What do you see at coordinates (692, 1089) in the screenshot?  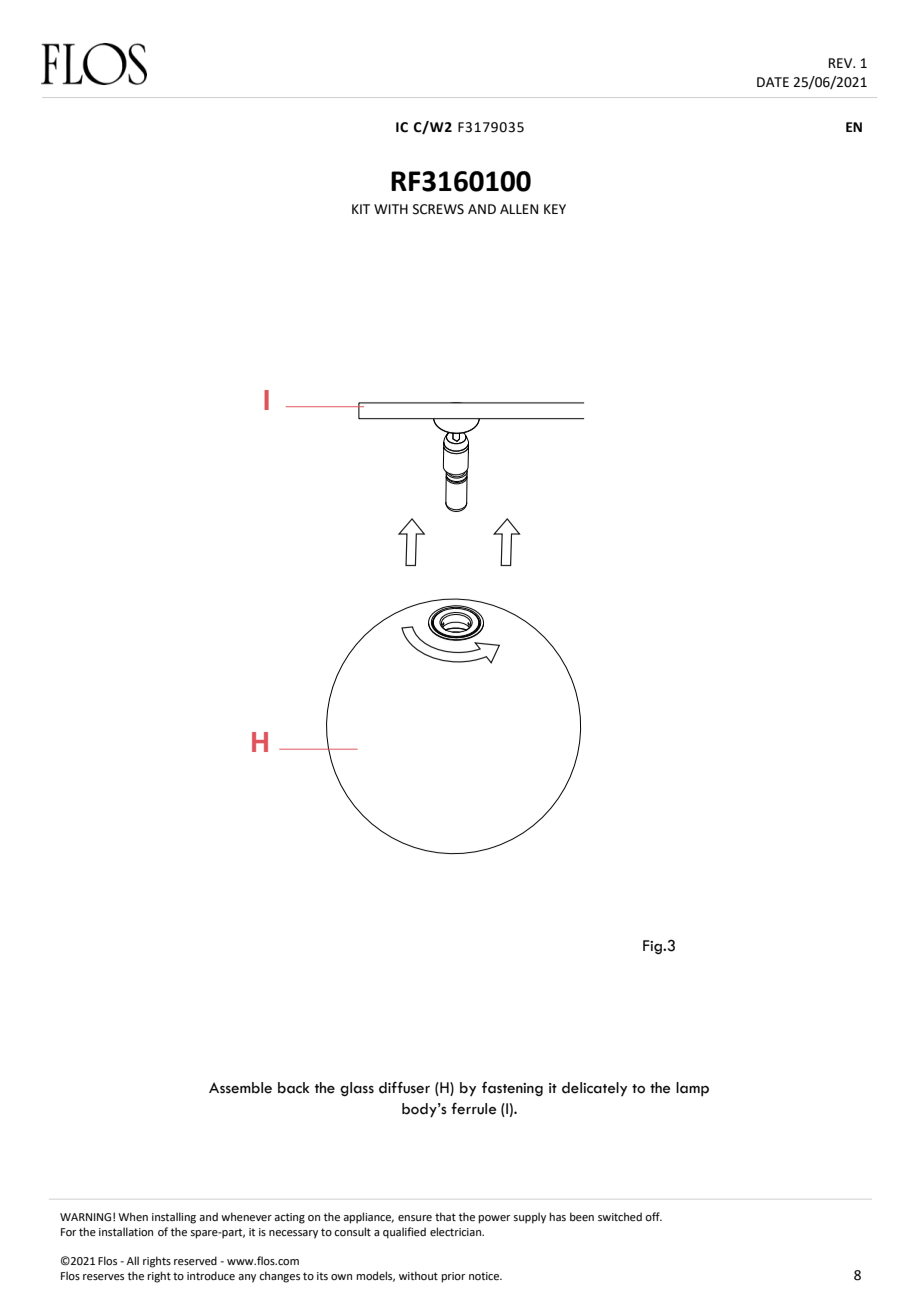 I see `lamp` at bounding box center [692, 1089].
